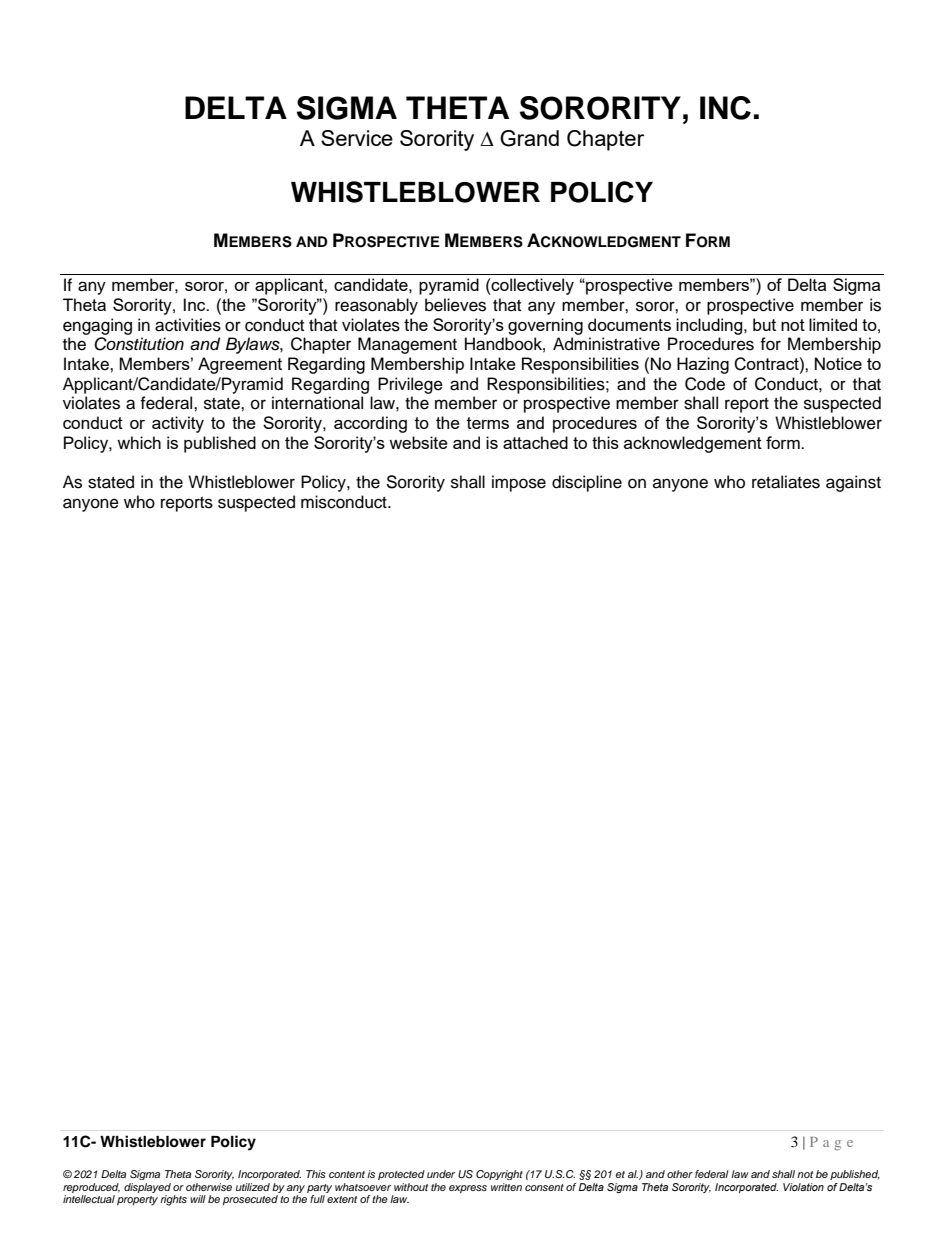 The width and height of the page is (952, 1233). I want to click on under, so click(441, 1174).
